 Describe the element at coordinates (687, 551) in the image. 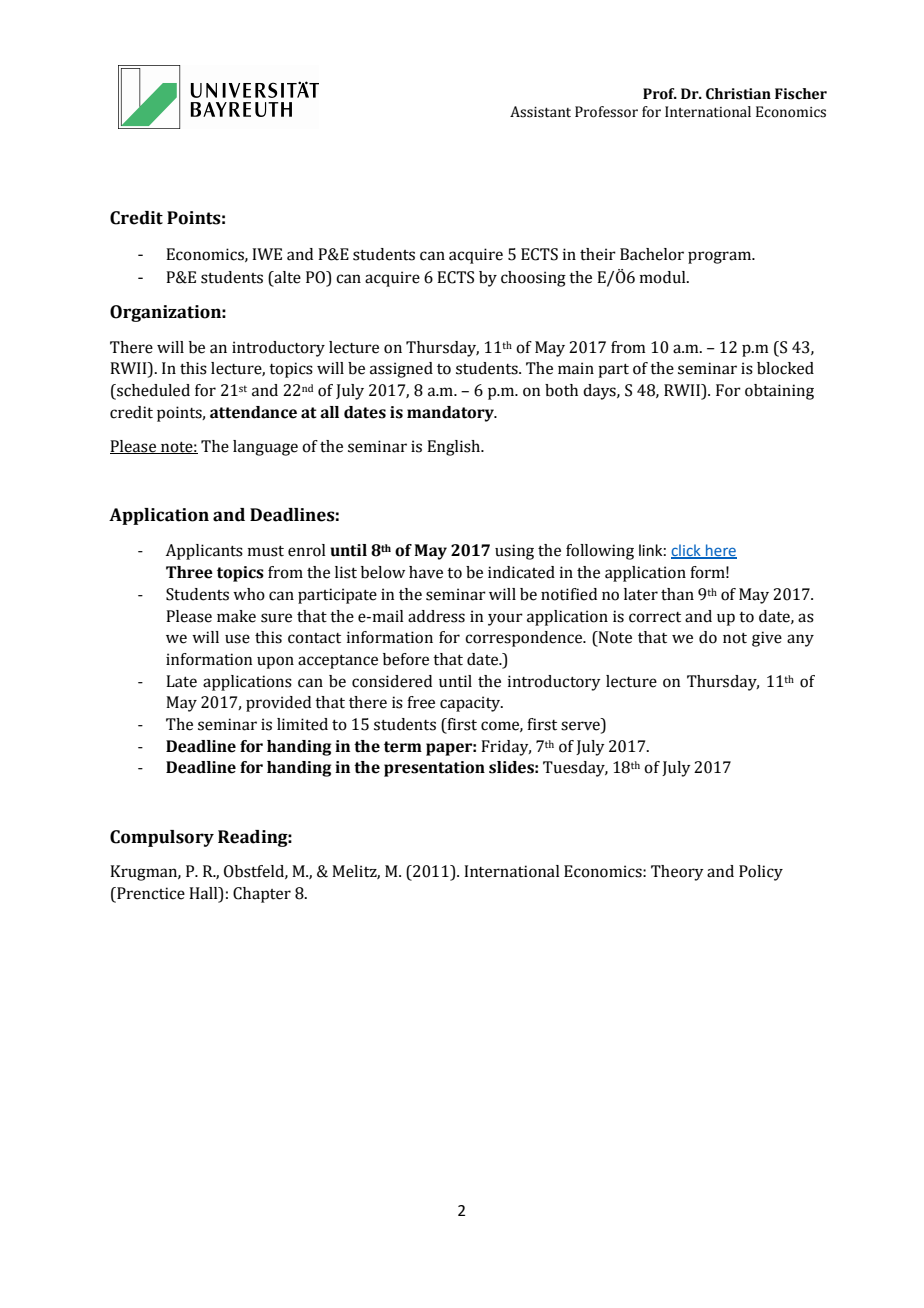

I see `click` at that location.
